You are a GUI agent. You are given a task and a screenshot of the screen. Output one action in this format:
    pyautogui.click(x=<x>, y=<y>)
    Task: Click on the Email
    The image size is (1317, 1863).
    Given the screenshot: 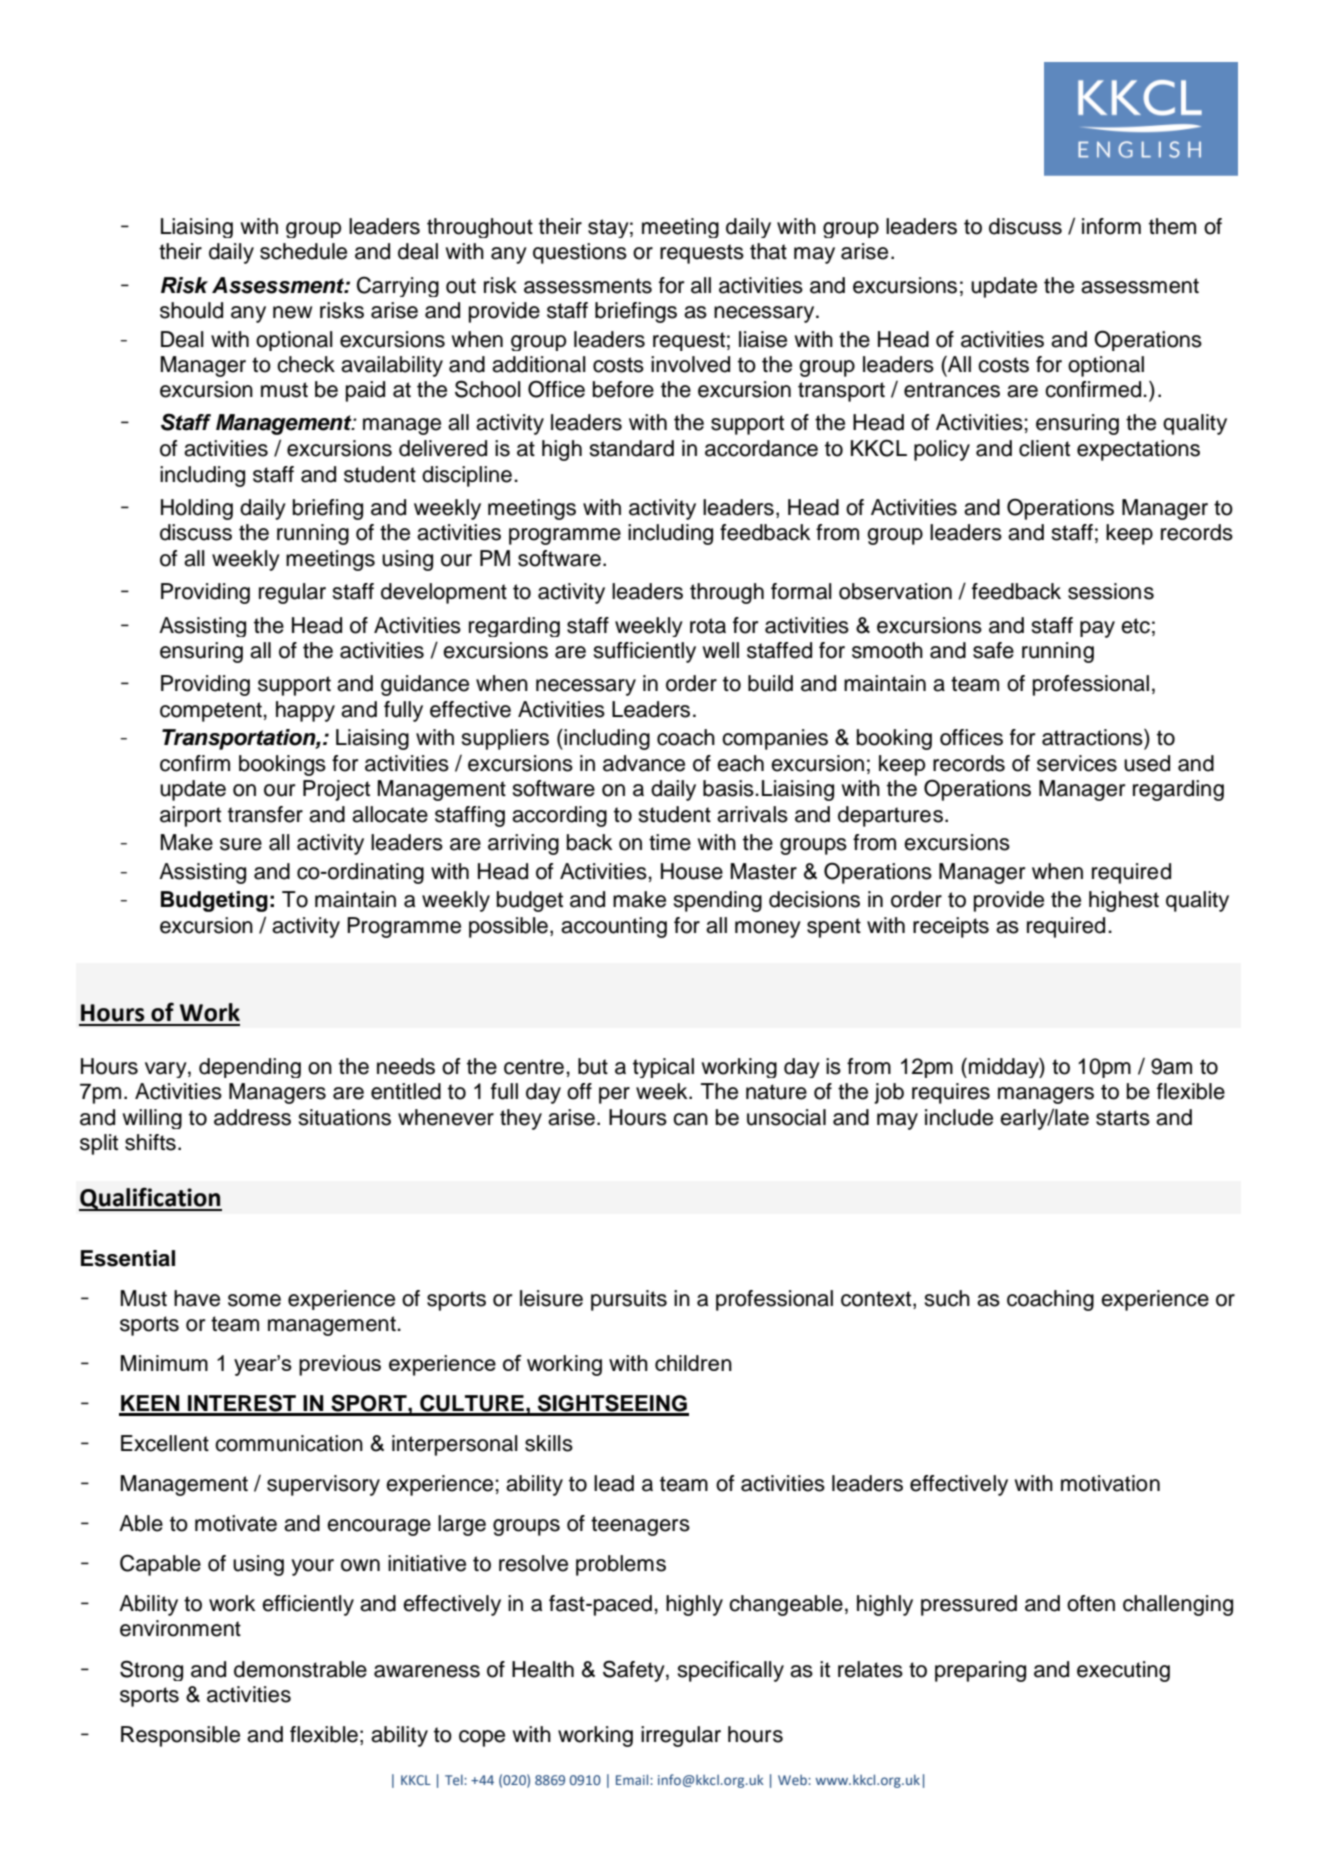 What is the action you would take?
    pyautogui.click(x=633, y=1779)
